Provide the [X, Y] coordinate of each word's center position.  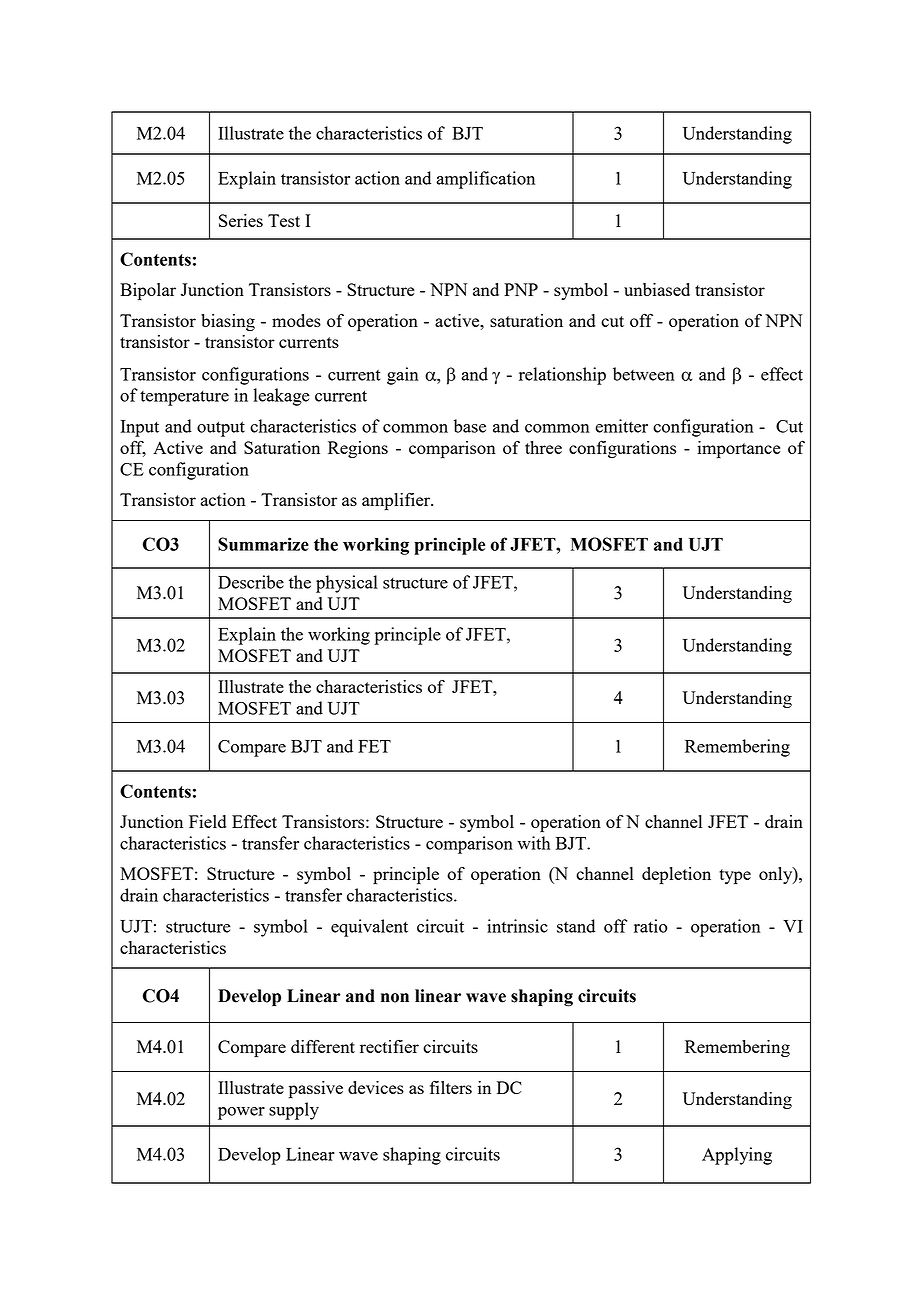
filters [451, 1087]
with [533, 843]
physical [347, 584]
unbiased [657, 289]
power [241, 1113]
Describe [251, 582]
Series [241, 220]
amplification [485, 180]
